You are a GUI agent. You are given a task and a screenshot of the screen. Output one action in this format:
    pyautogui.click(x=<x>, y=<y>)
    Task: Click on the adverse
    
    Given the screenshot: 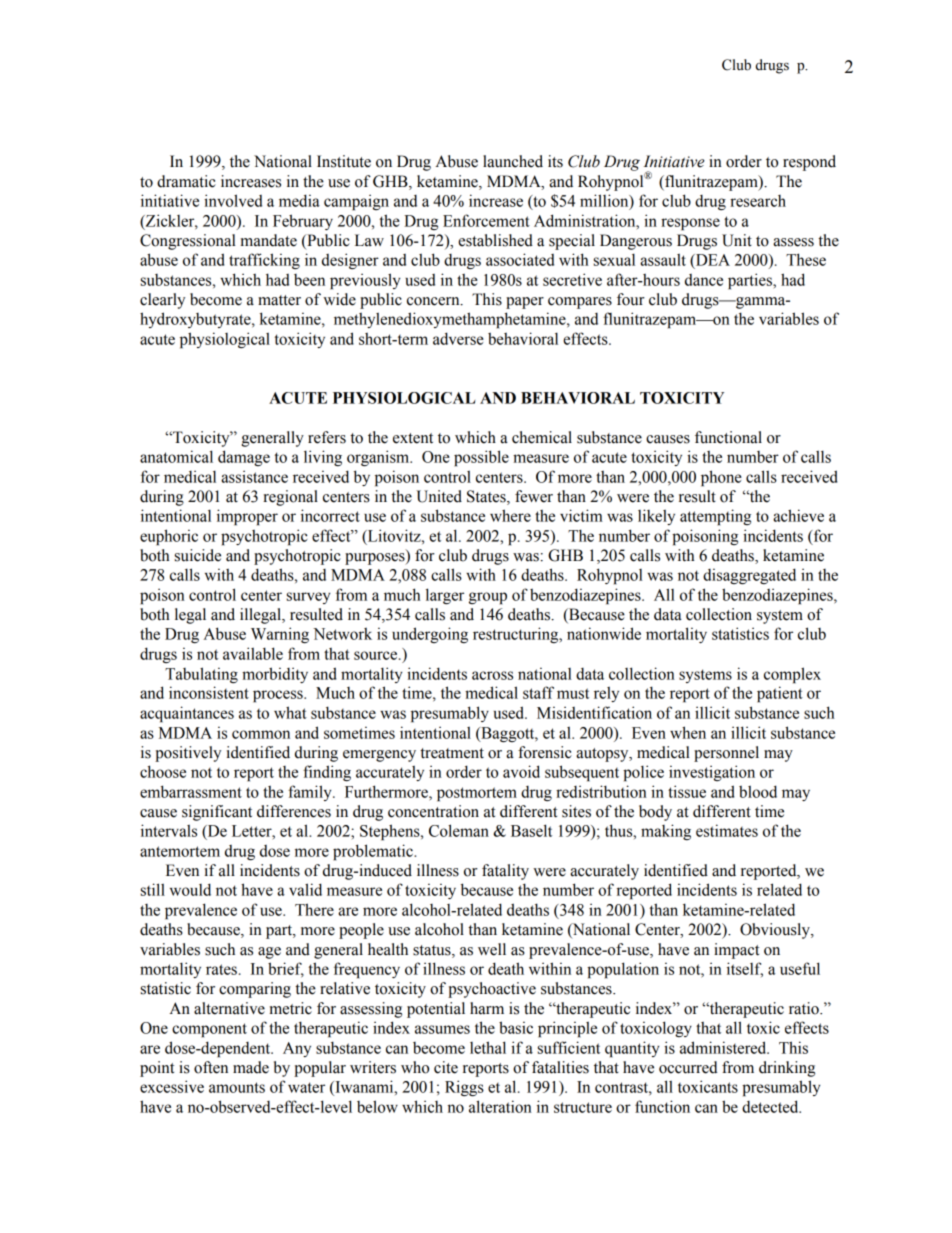 What is the action you would take?
    pyautogui.click(x=458, y=338)
